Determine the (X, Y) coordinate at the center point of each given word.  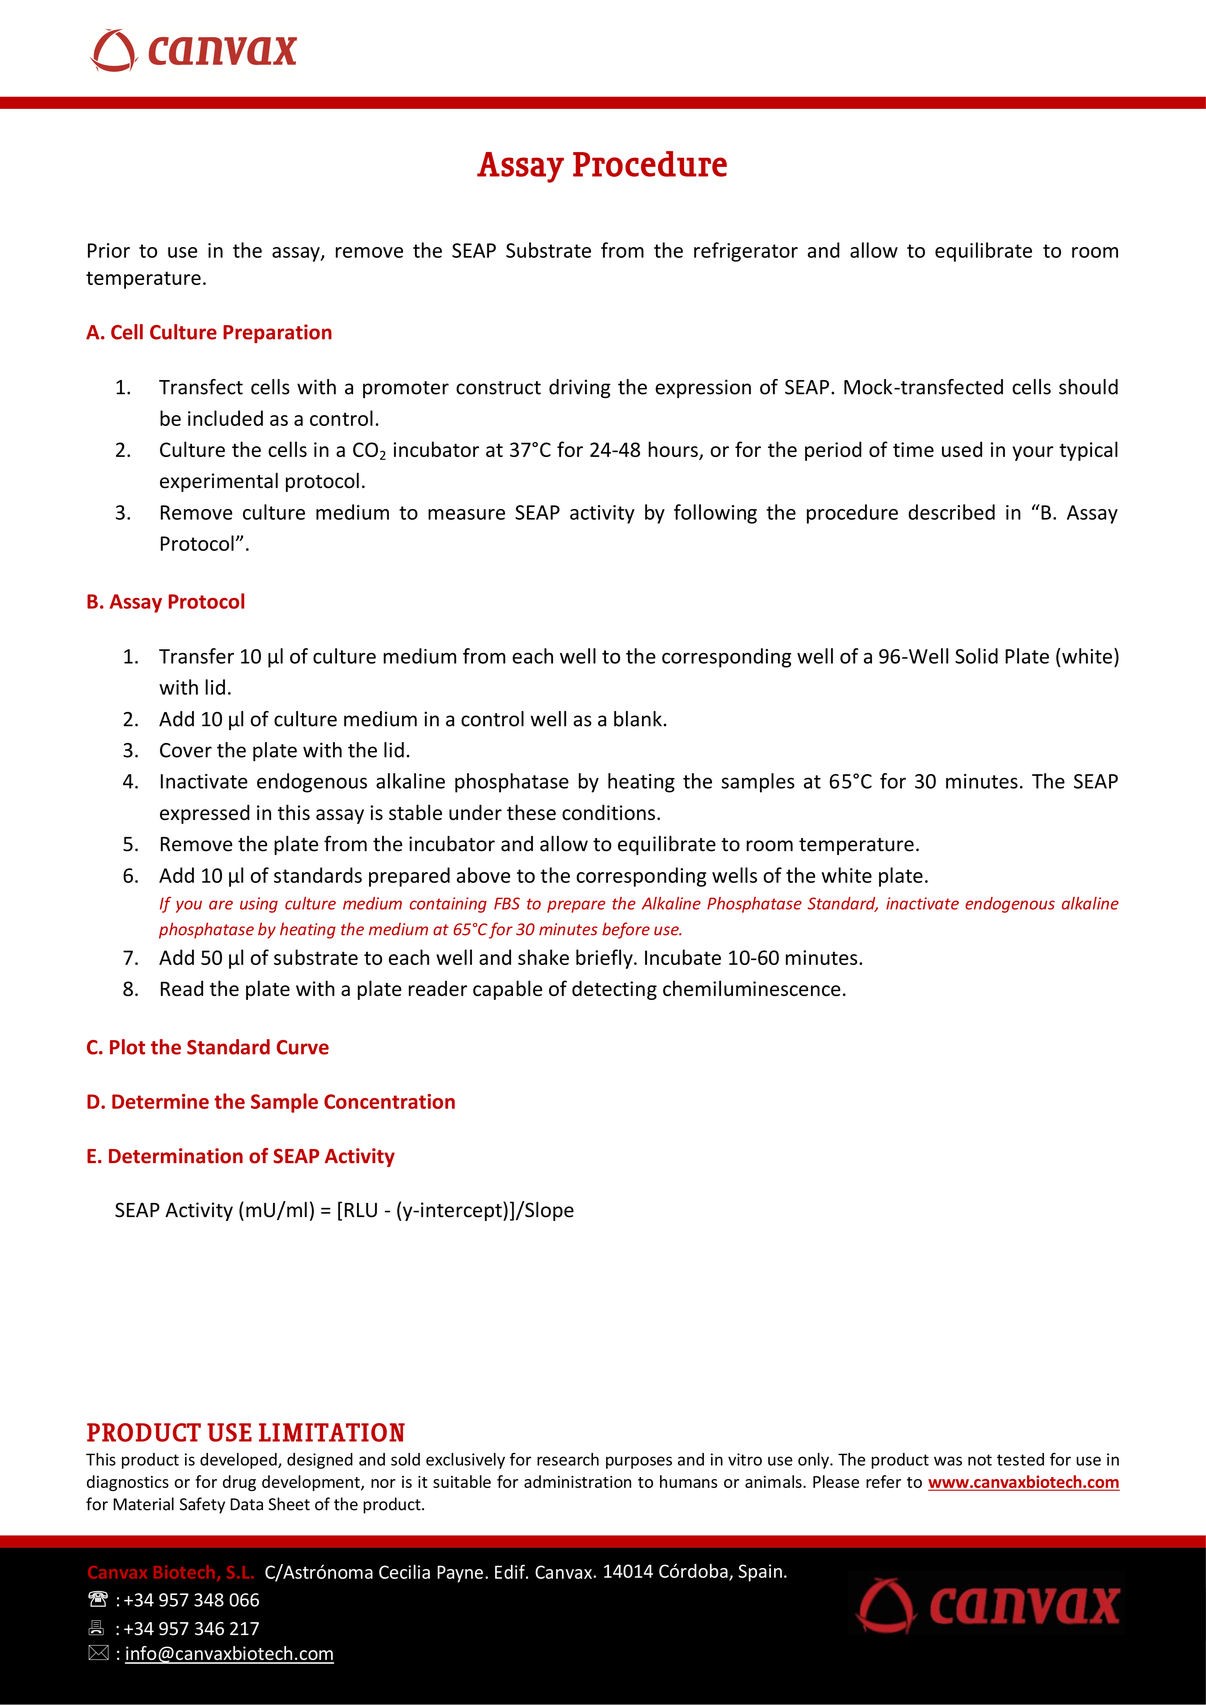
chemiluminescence (752, 988)
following (715, 514)
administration (577, 1481)
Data (246, 1504)
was (948, 1461)
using (259, 905)
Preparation (277, 333)
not (980, 1460)
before (626, 930)
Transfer (196, 656)
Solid (976, 656)
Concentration (389, 1101)
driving (580, 388)
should (1088, 387)
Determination (176, 1156)
